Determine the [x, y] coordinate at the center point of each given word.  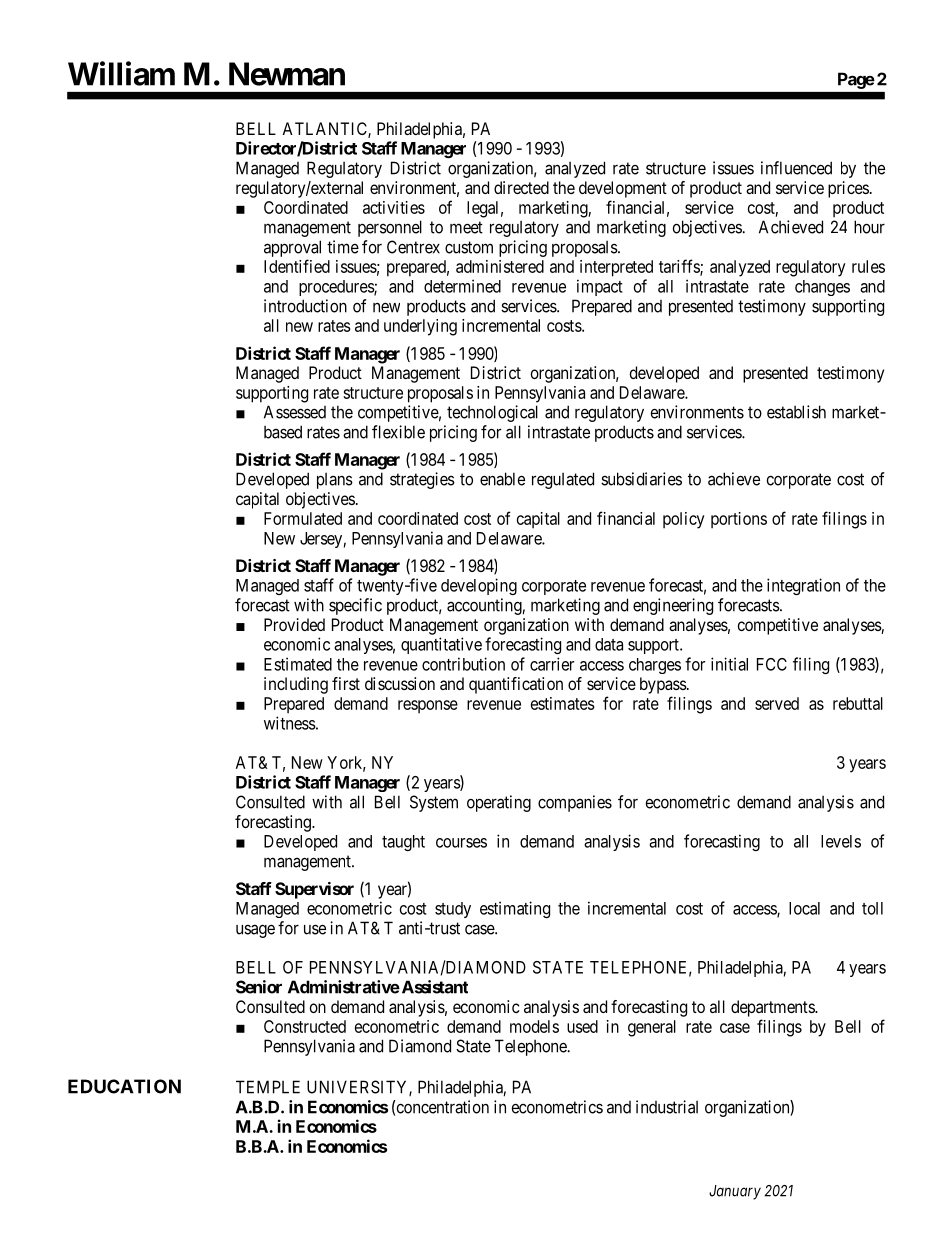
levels [841, 841]
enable [502, 479]
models [534, 1026]
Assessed [295, 412]
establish [796, 412]
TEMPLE [268, 1087]
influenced [796, 168]
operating [499, 803]
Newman [287, 74]
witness [290, 723]
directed [521, 187]
